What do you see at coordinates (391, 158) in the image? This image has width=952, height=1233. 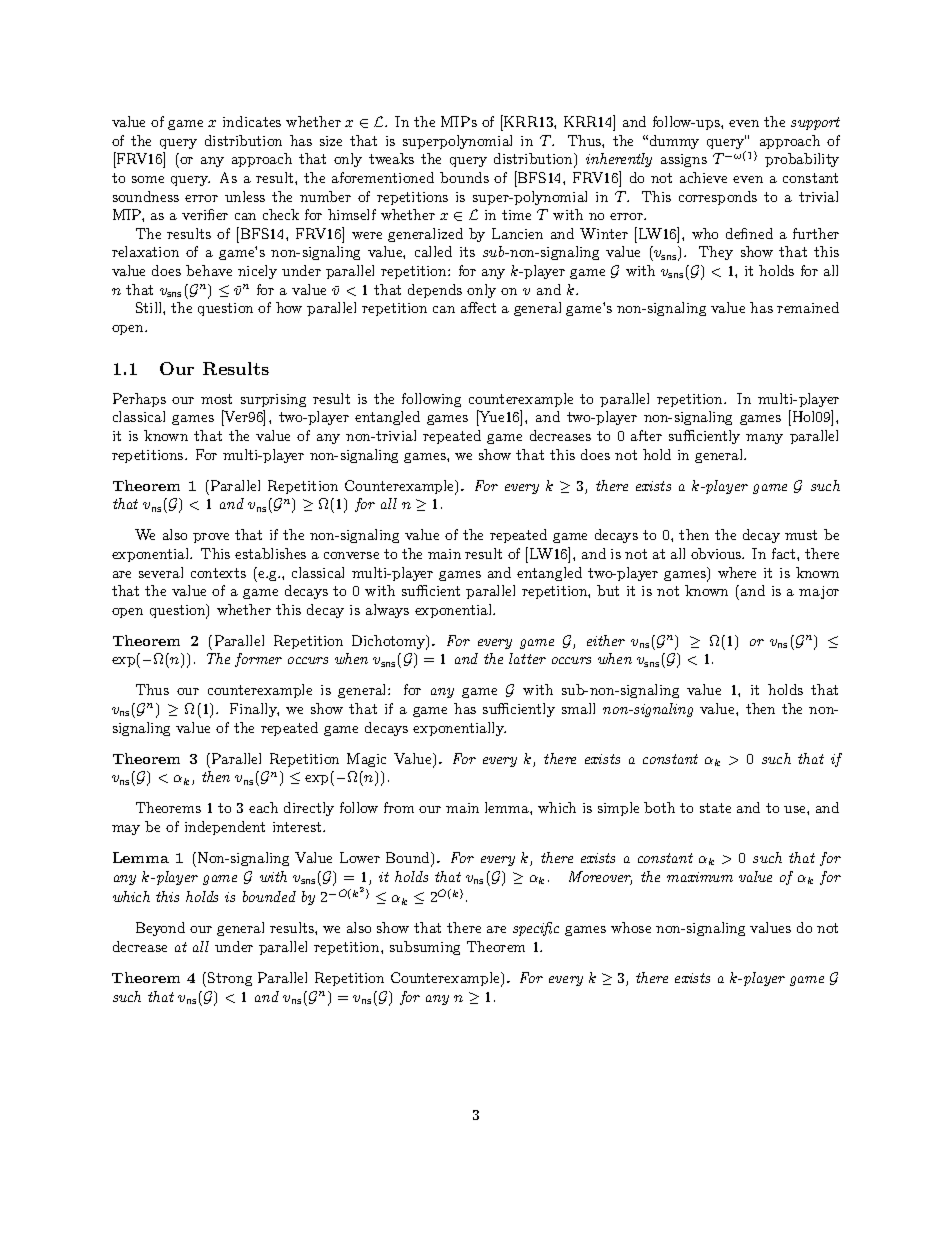 I see `tweaks` at bounding box center [391, 158].
